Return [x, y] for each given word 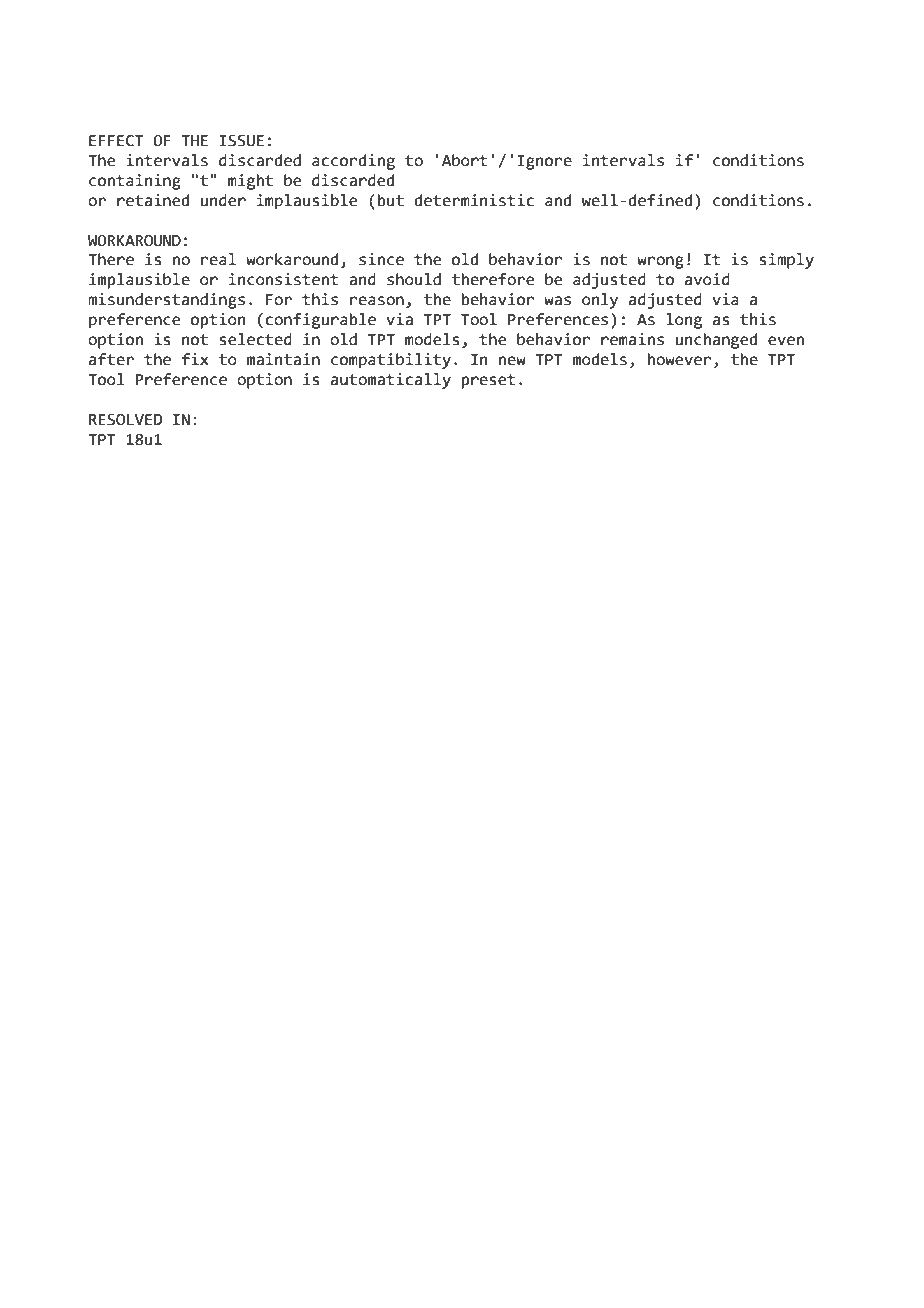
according [353, 162]
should [414, 279]
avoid [707, 279]
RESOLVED [125, 420]
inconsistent [283, 279]
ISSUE [241, 141]
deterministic [474, 200]
